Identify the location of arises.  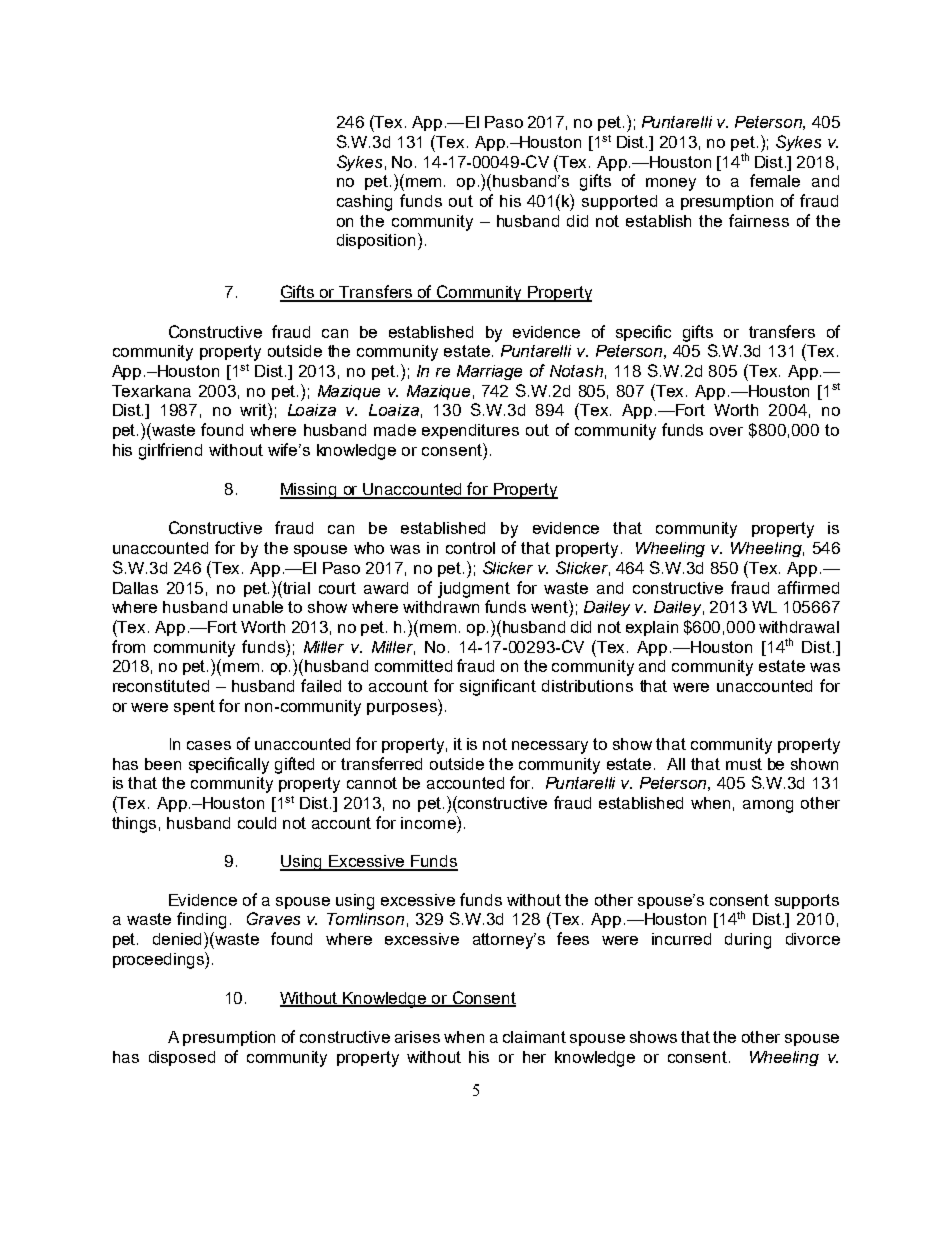
(417, 1037).
